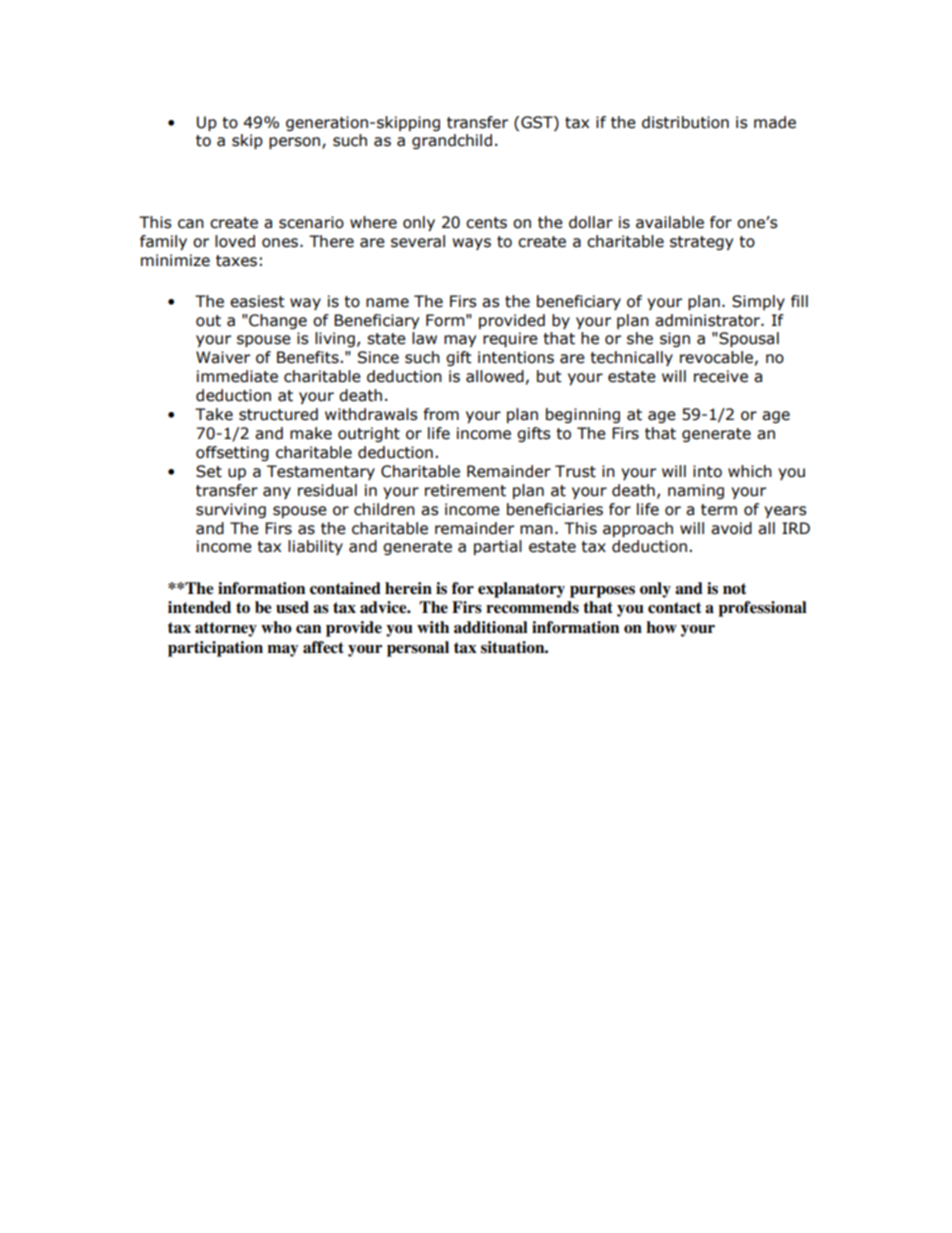 Image resolution: width=952 pixels, height=1233 pixels. I want to click on Simply, so click(758, 302).
